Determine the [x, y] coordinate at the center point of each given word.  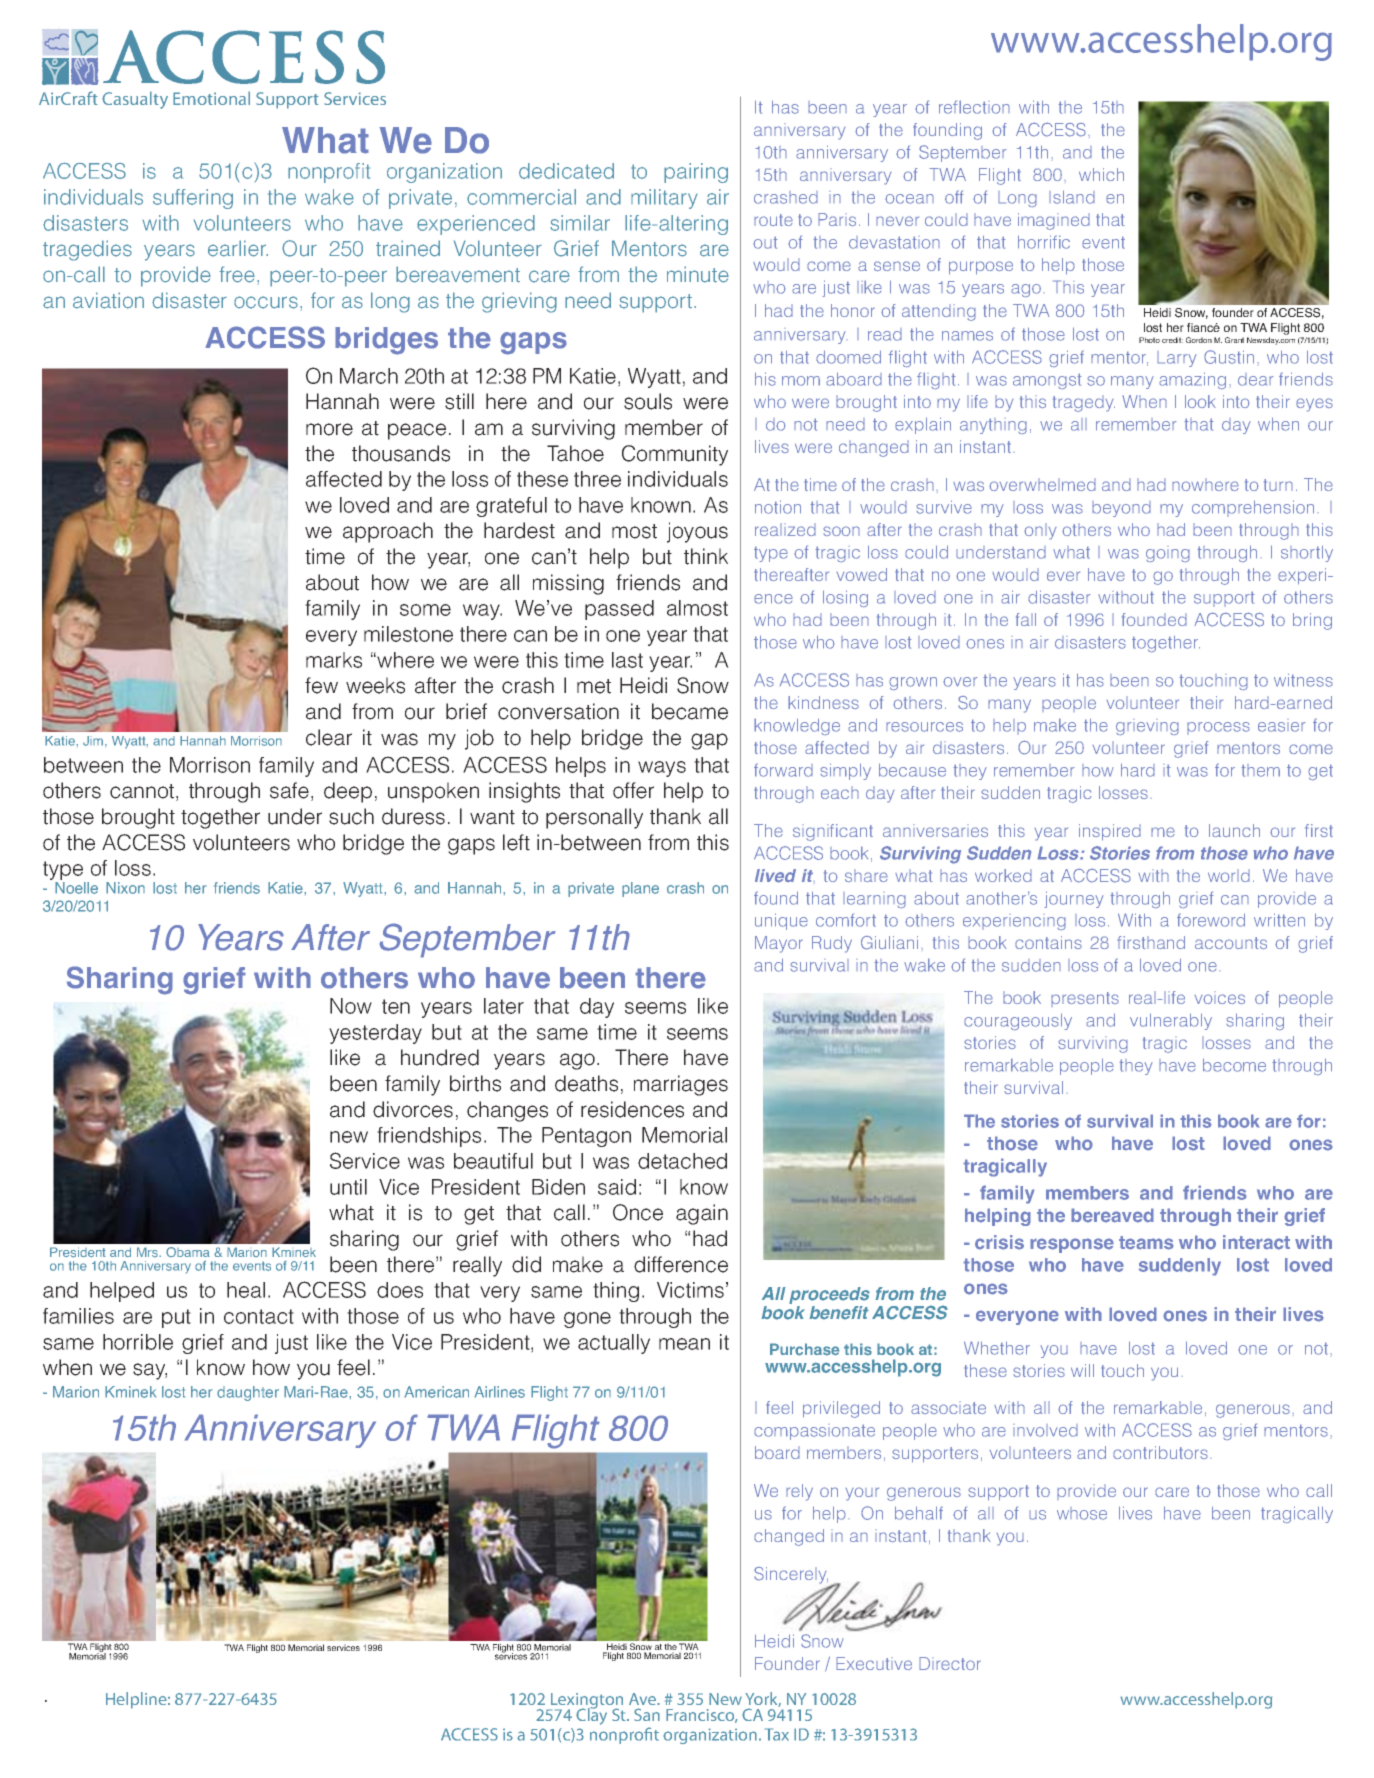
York [763, 1699]
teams [1146, 1243]
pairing [696, 173]
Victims [690, 1290]
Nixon [125, 888]
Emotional [211, 98]
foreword [1211, 920]
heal [246, 1290]
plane [640, 889]
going [1168, 554]
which [1101, 174]
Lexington [585, 1702]
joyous [697, 532]
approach [388, 532]
